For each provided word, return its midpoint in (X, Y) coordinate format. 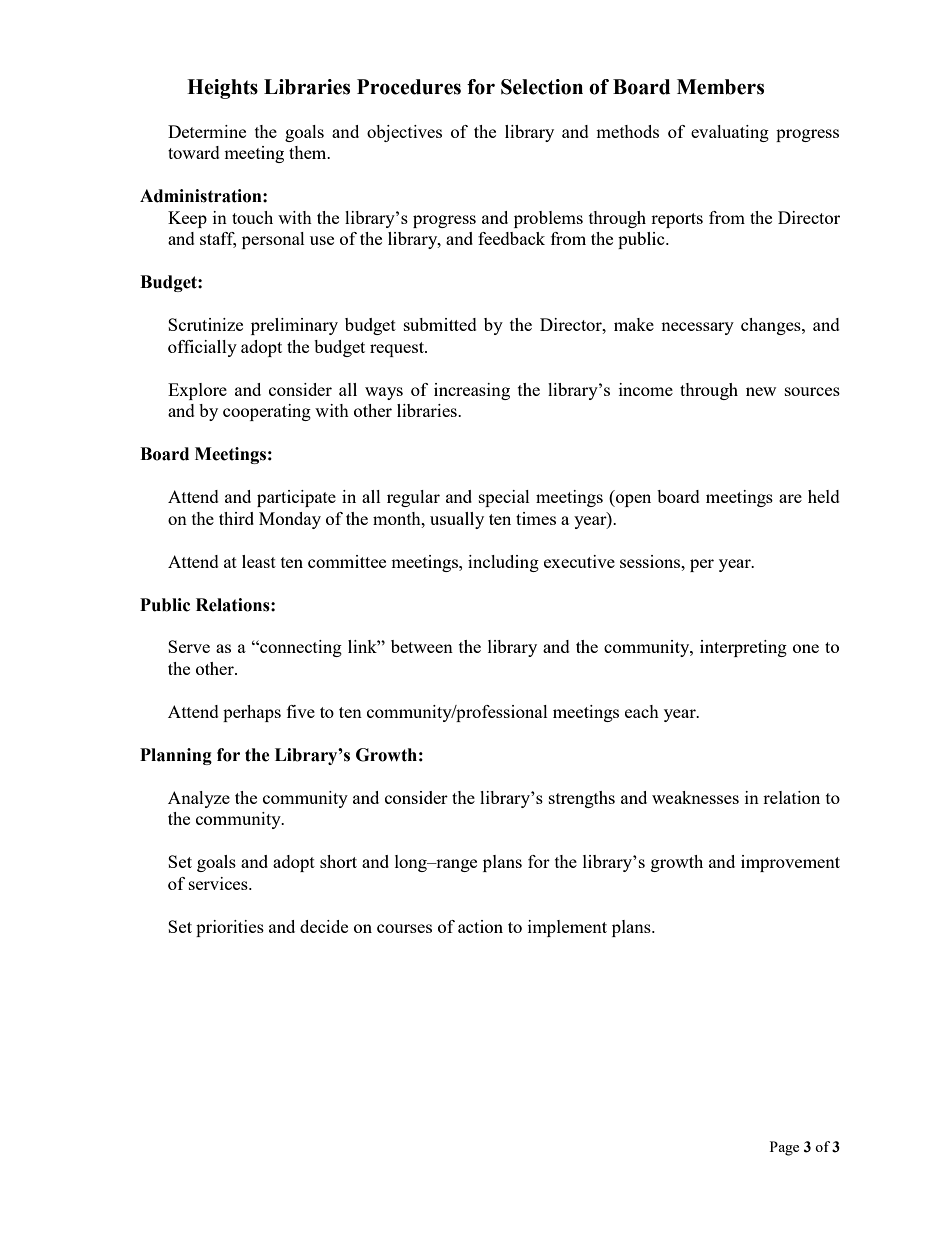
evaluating (730, 133)
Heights (222, 89)
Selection (542, 87)
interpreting (743, 648)
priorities (230, 928)
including (503, 563)
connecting (300, 648)
